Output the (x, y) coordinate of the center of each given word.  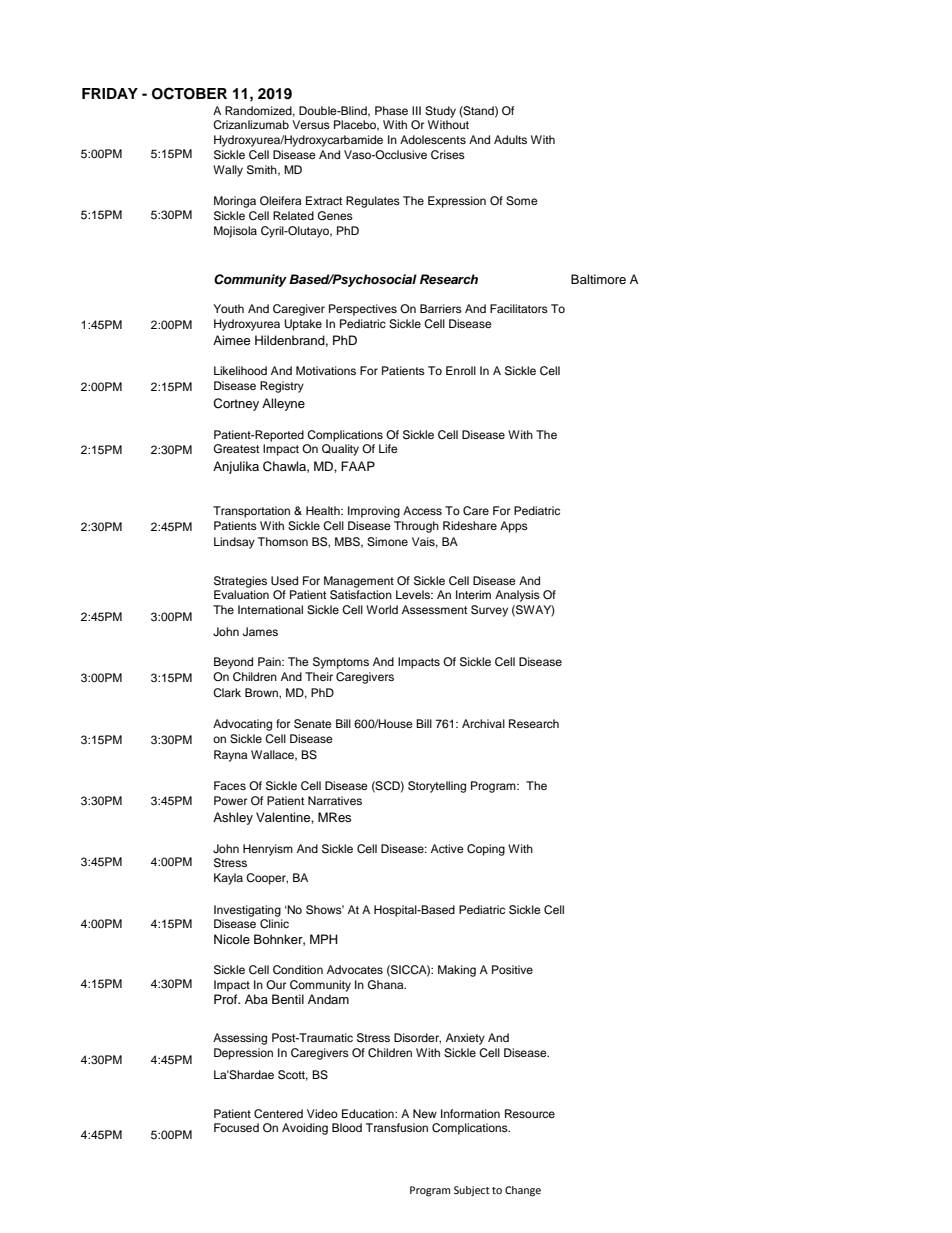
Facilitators (519, 308)
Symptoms (341, 663)
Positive (512, 969)
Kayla (228, 879)
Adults (510, 139)
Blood (347, 1127)
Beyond (233, 663)
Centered (278, 1114)
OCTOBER (189, 93)
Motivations (326, 370)
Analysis (517, 596)
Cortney (236, 404)
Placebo (356, 125)
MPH (324, 939)
